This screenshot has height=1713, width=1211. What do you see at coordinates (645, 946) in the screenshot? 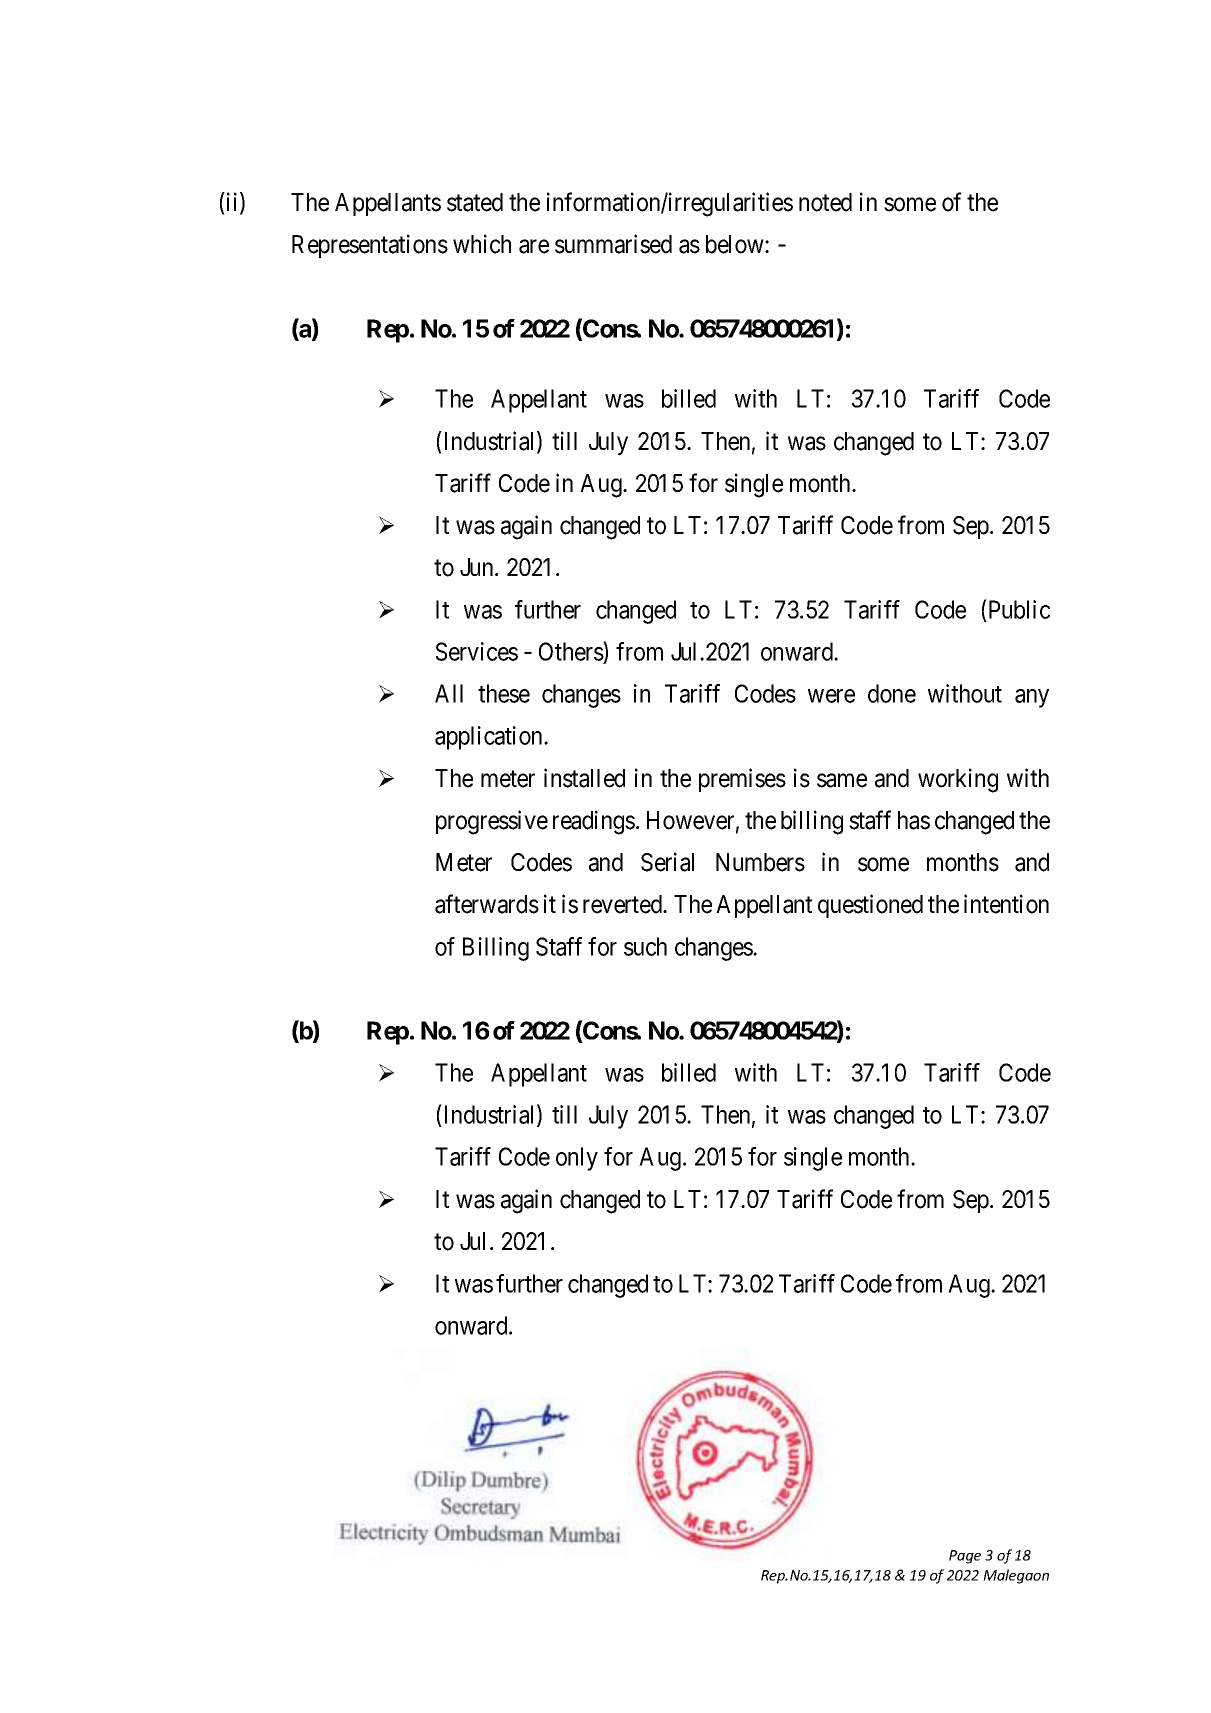
I see `such` at bounding box center [645, 946].
